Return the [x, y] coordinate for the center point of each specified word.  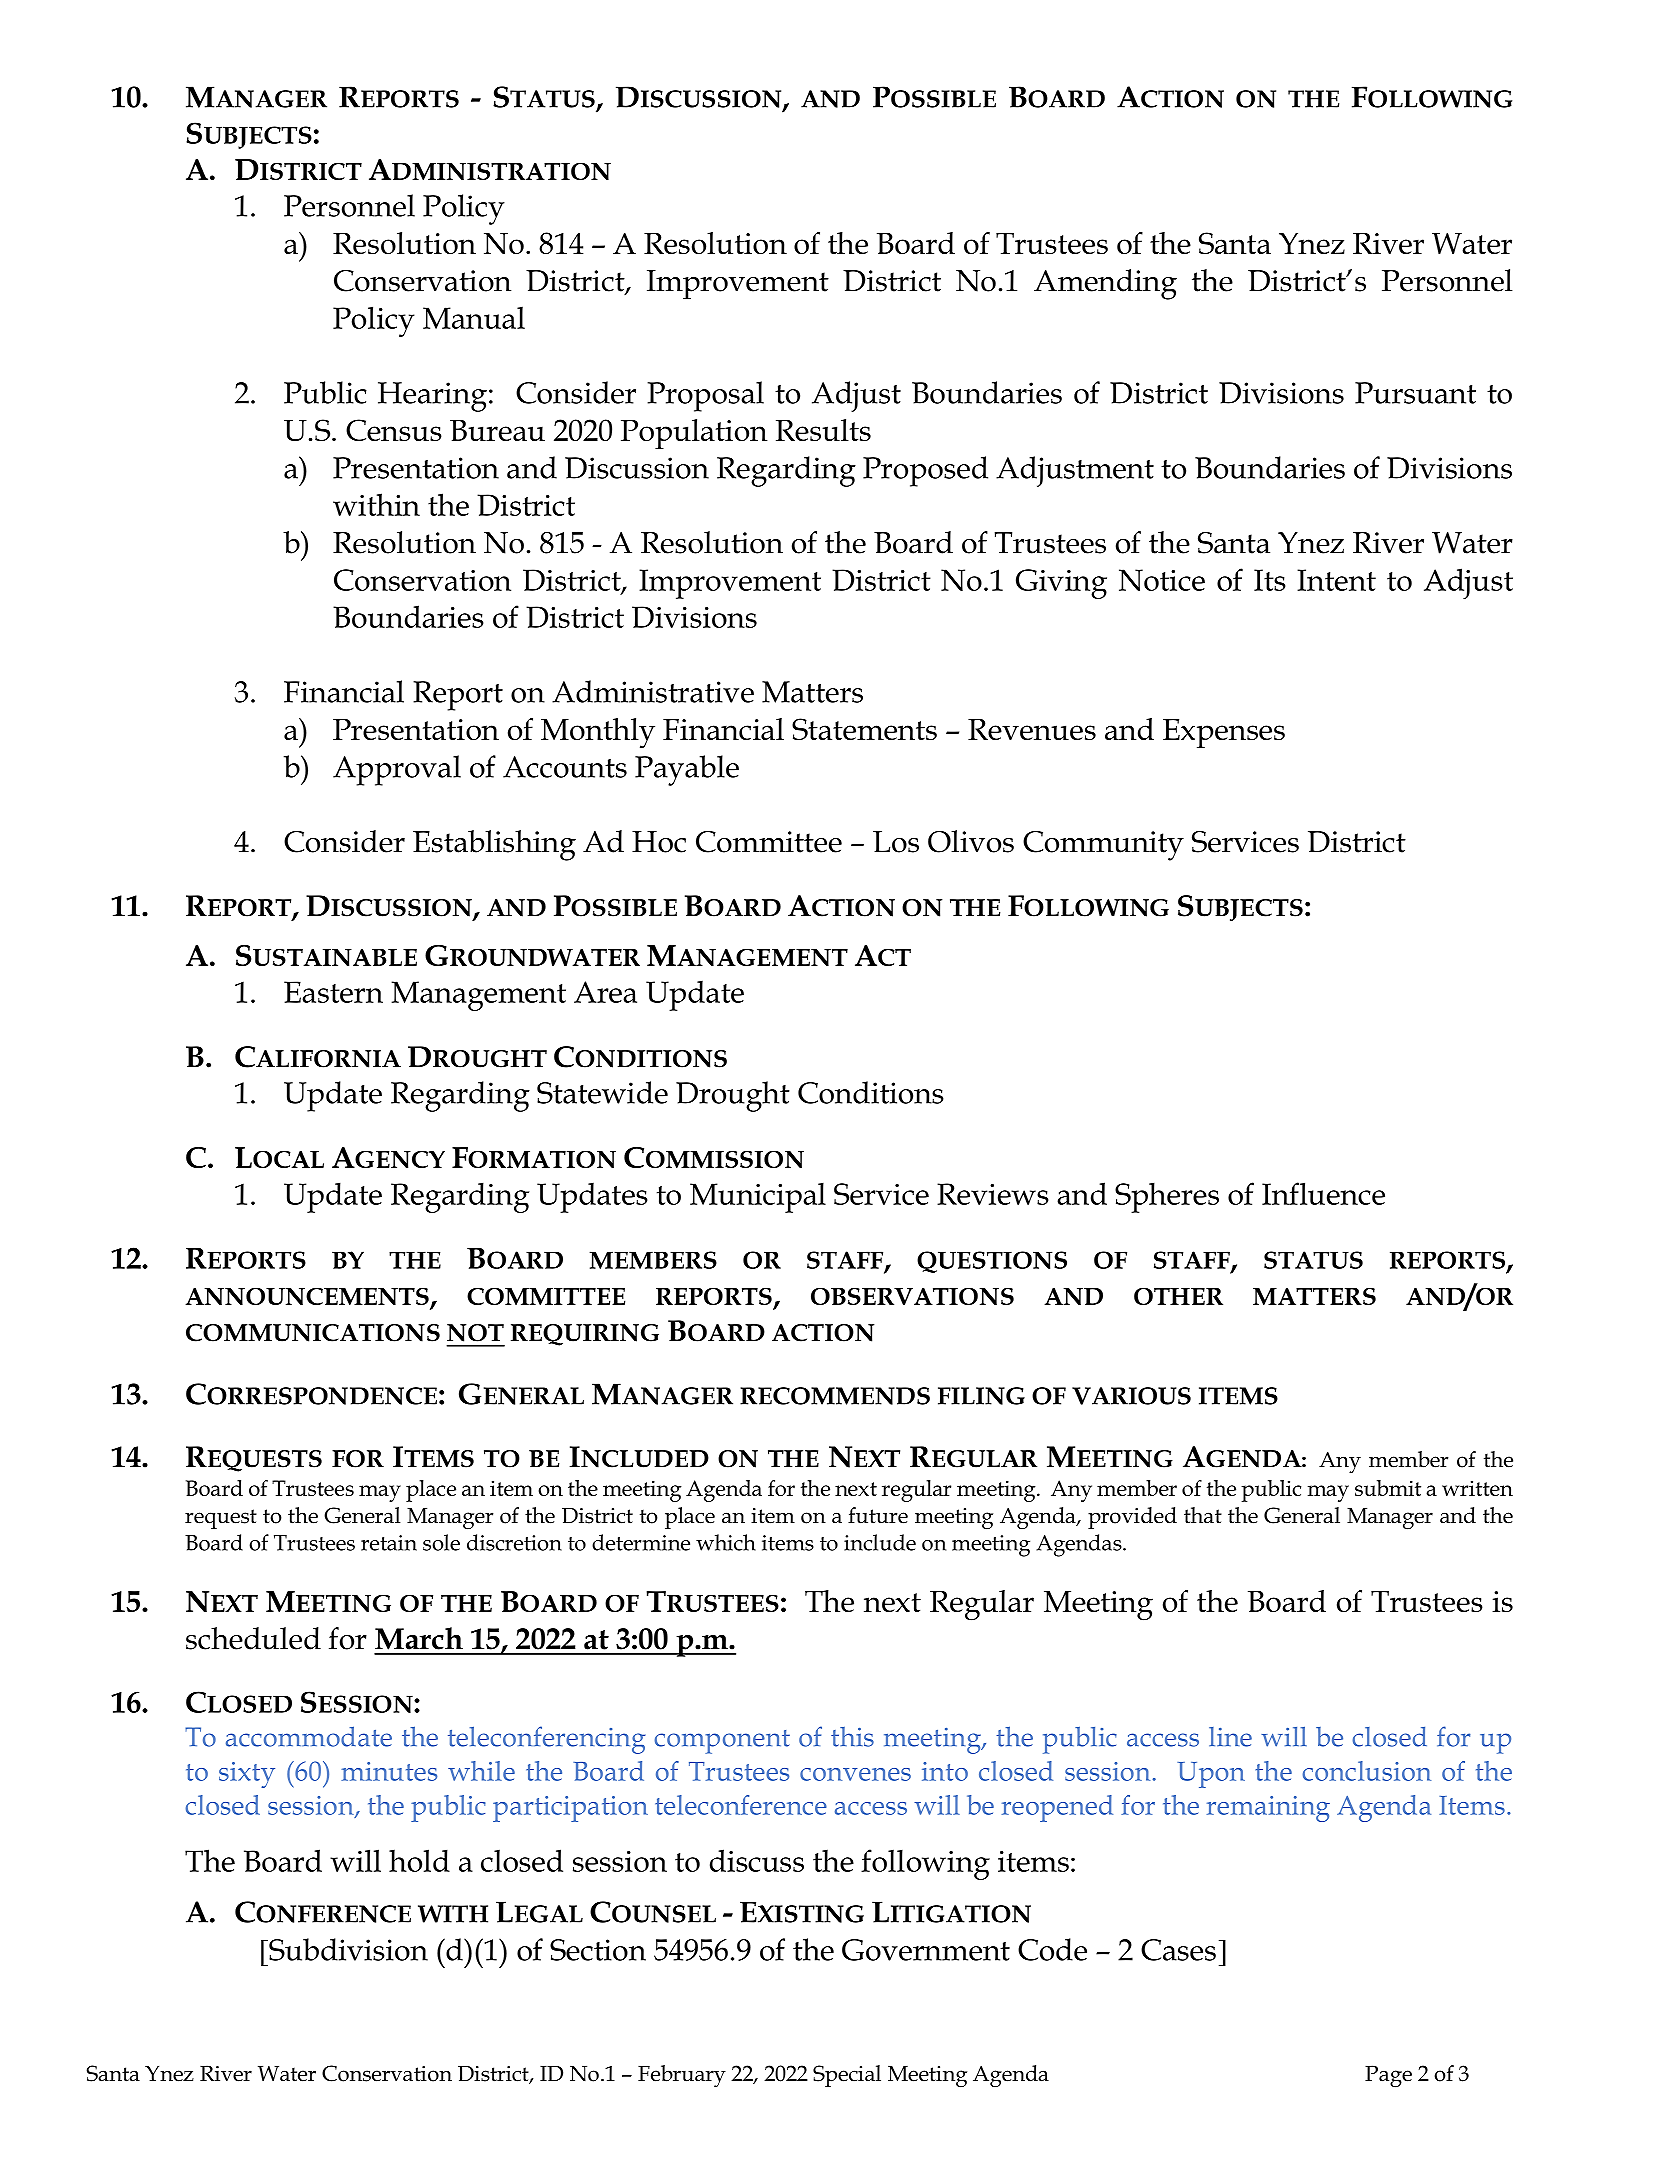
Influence [1323, 1193]
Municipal [758, 1198]
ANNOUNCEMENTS [308, 1297]
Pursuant [1415, 393]
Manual [474, 317]
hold [419, 1860]
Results [823, 430]
